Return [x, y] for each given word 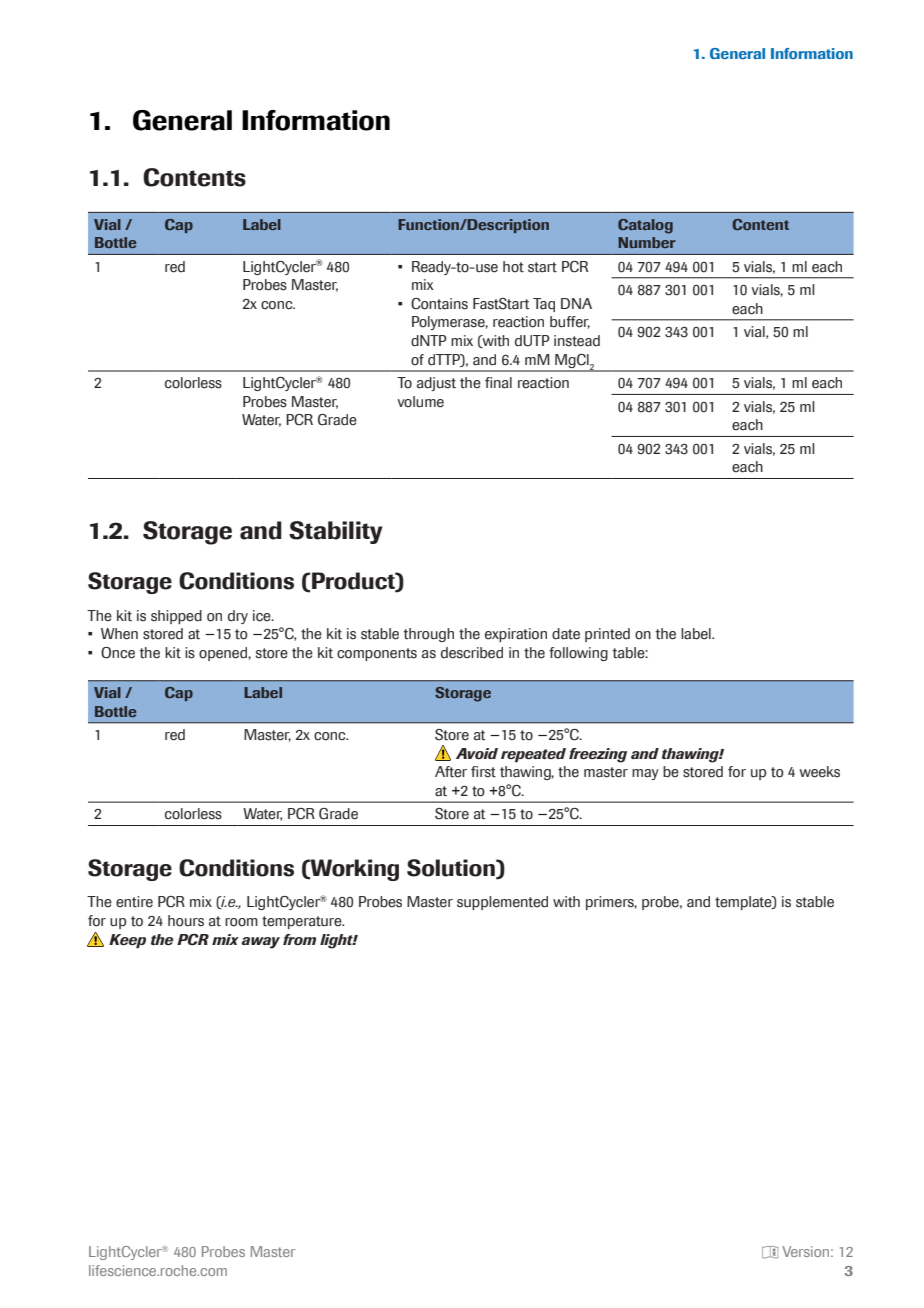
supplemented [502, 903]
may [645, 774]
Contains [439, 304]
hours [186, 921]
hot [513, 267]
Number [647, 242]
